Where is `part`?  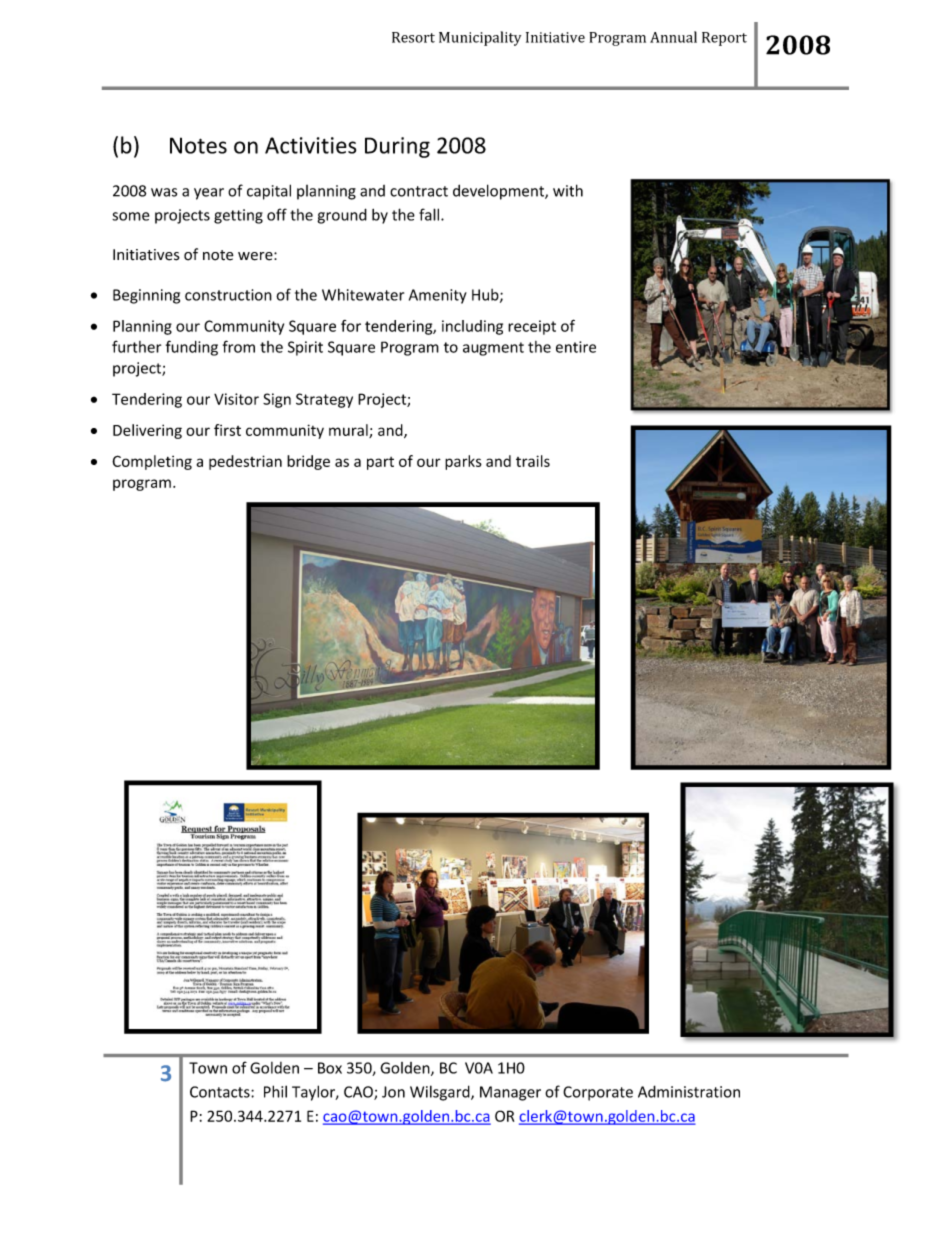 part is located at coordinates (380, 463).
